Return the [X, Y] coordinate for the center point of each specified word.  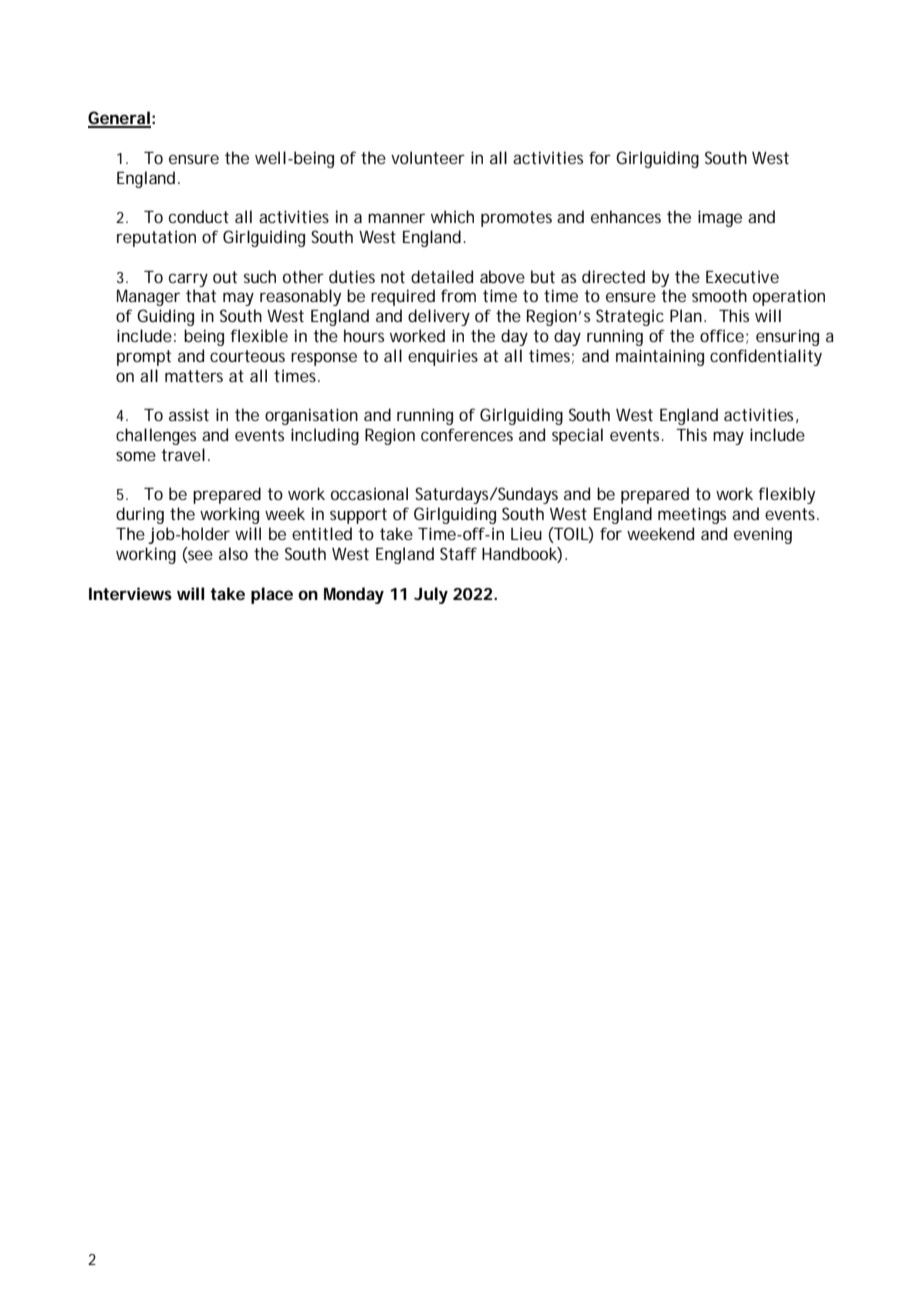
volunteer [428, 157]
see [199, 555]
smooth [719, 295]
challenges [156, 436]
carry [188, 280]
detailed [442, 276]
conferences [467, 434]
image [720, 218]
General [119, 119]
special [577, 436]
